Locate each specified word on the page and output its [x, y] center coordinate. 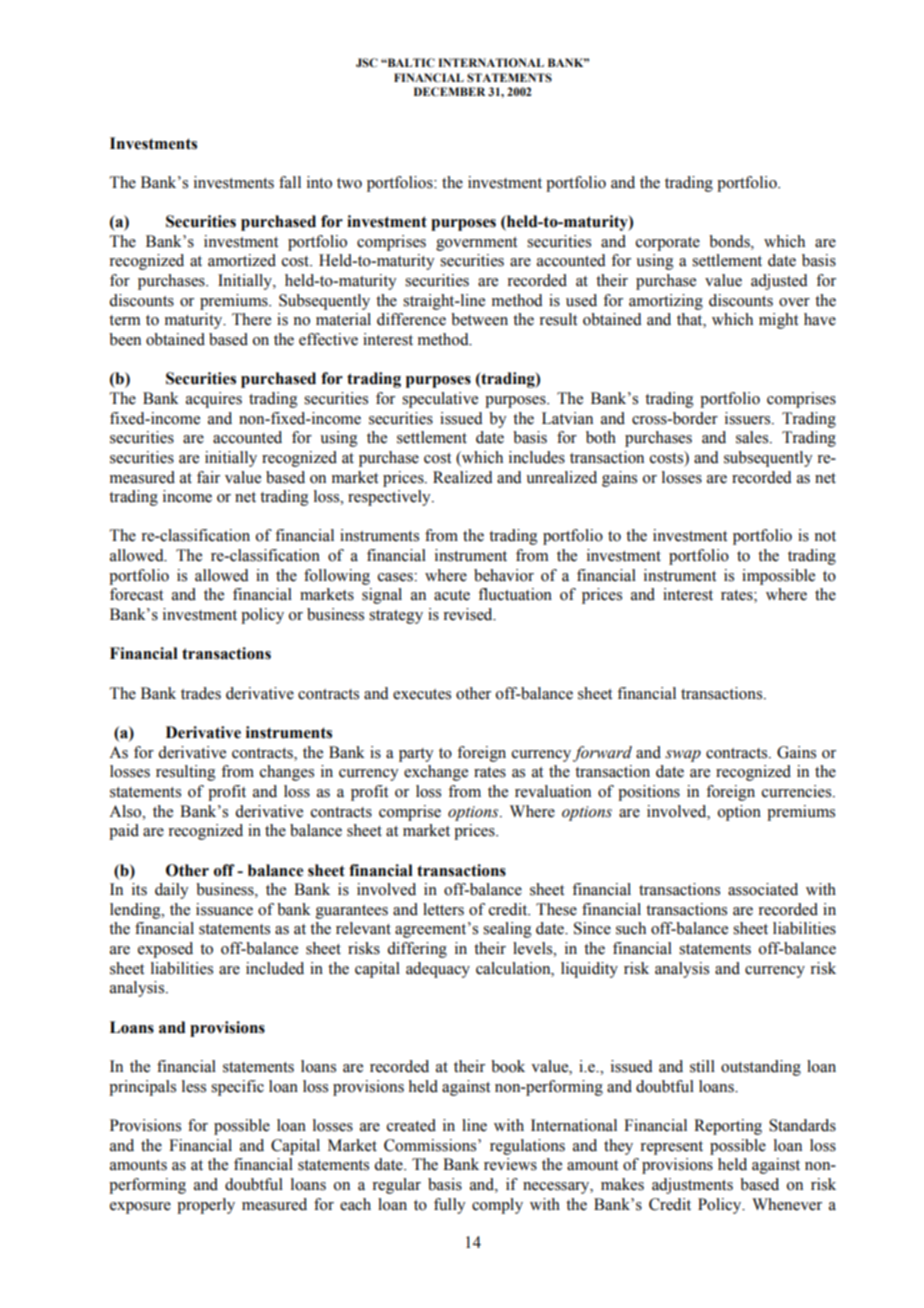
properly [206, 1206]
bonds [730, 241]
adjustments [692, 1186]
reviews [510, 1164]
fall [290, 182]
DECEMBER [449, 91]
